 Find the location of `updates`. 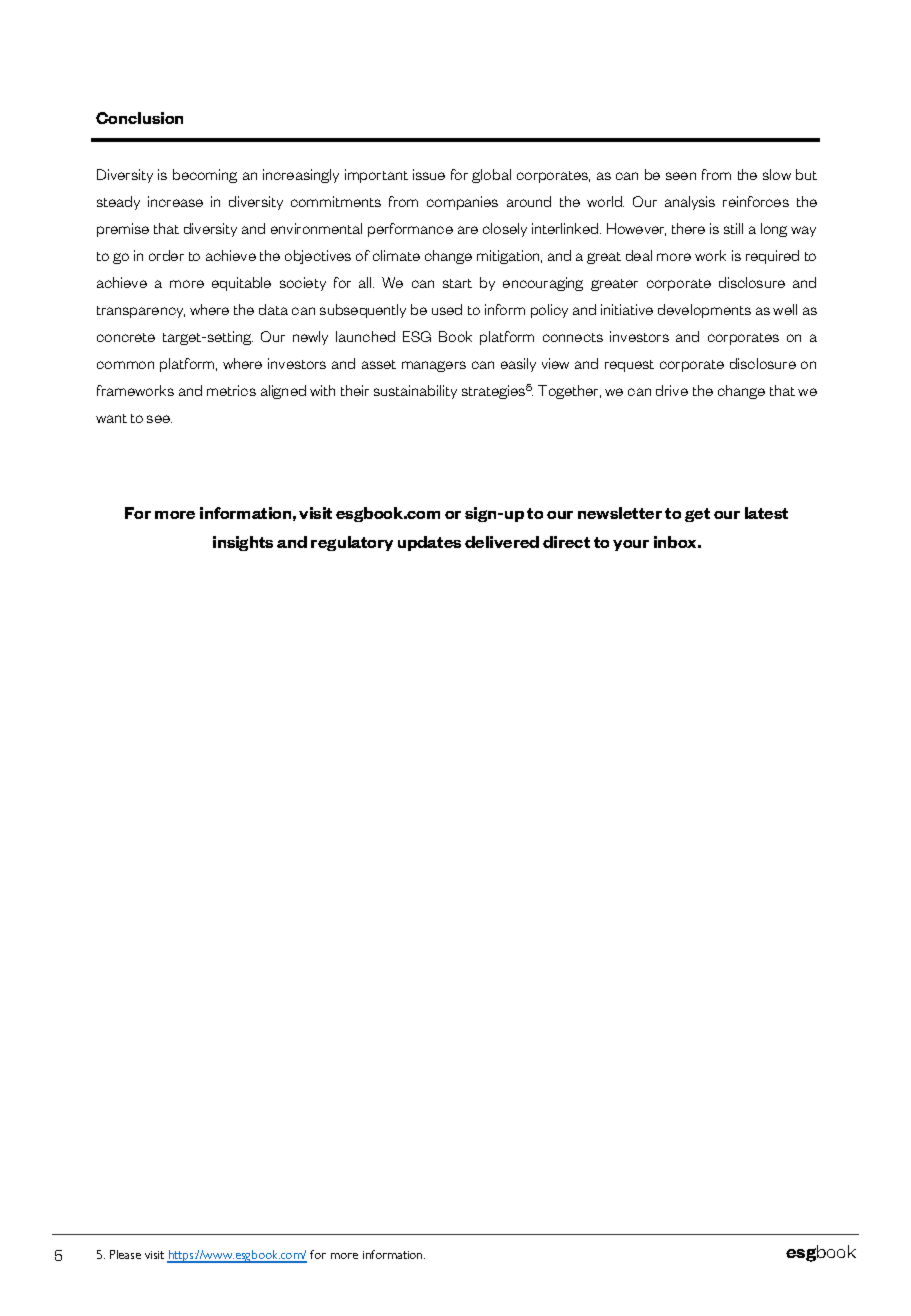

updates is located at coordinates (429, 543).
